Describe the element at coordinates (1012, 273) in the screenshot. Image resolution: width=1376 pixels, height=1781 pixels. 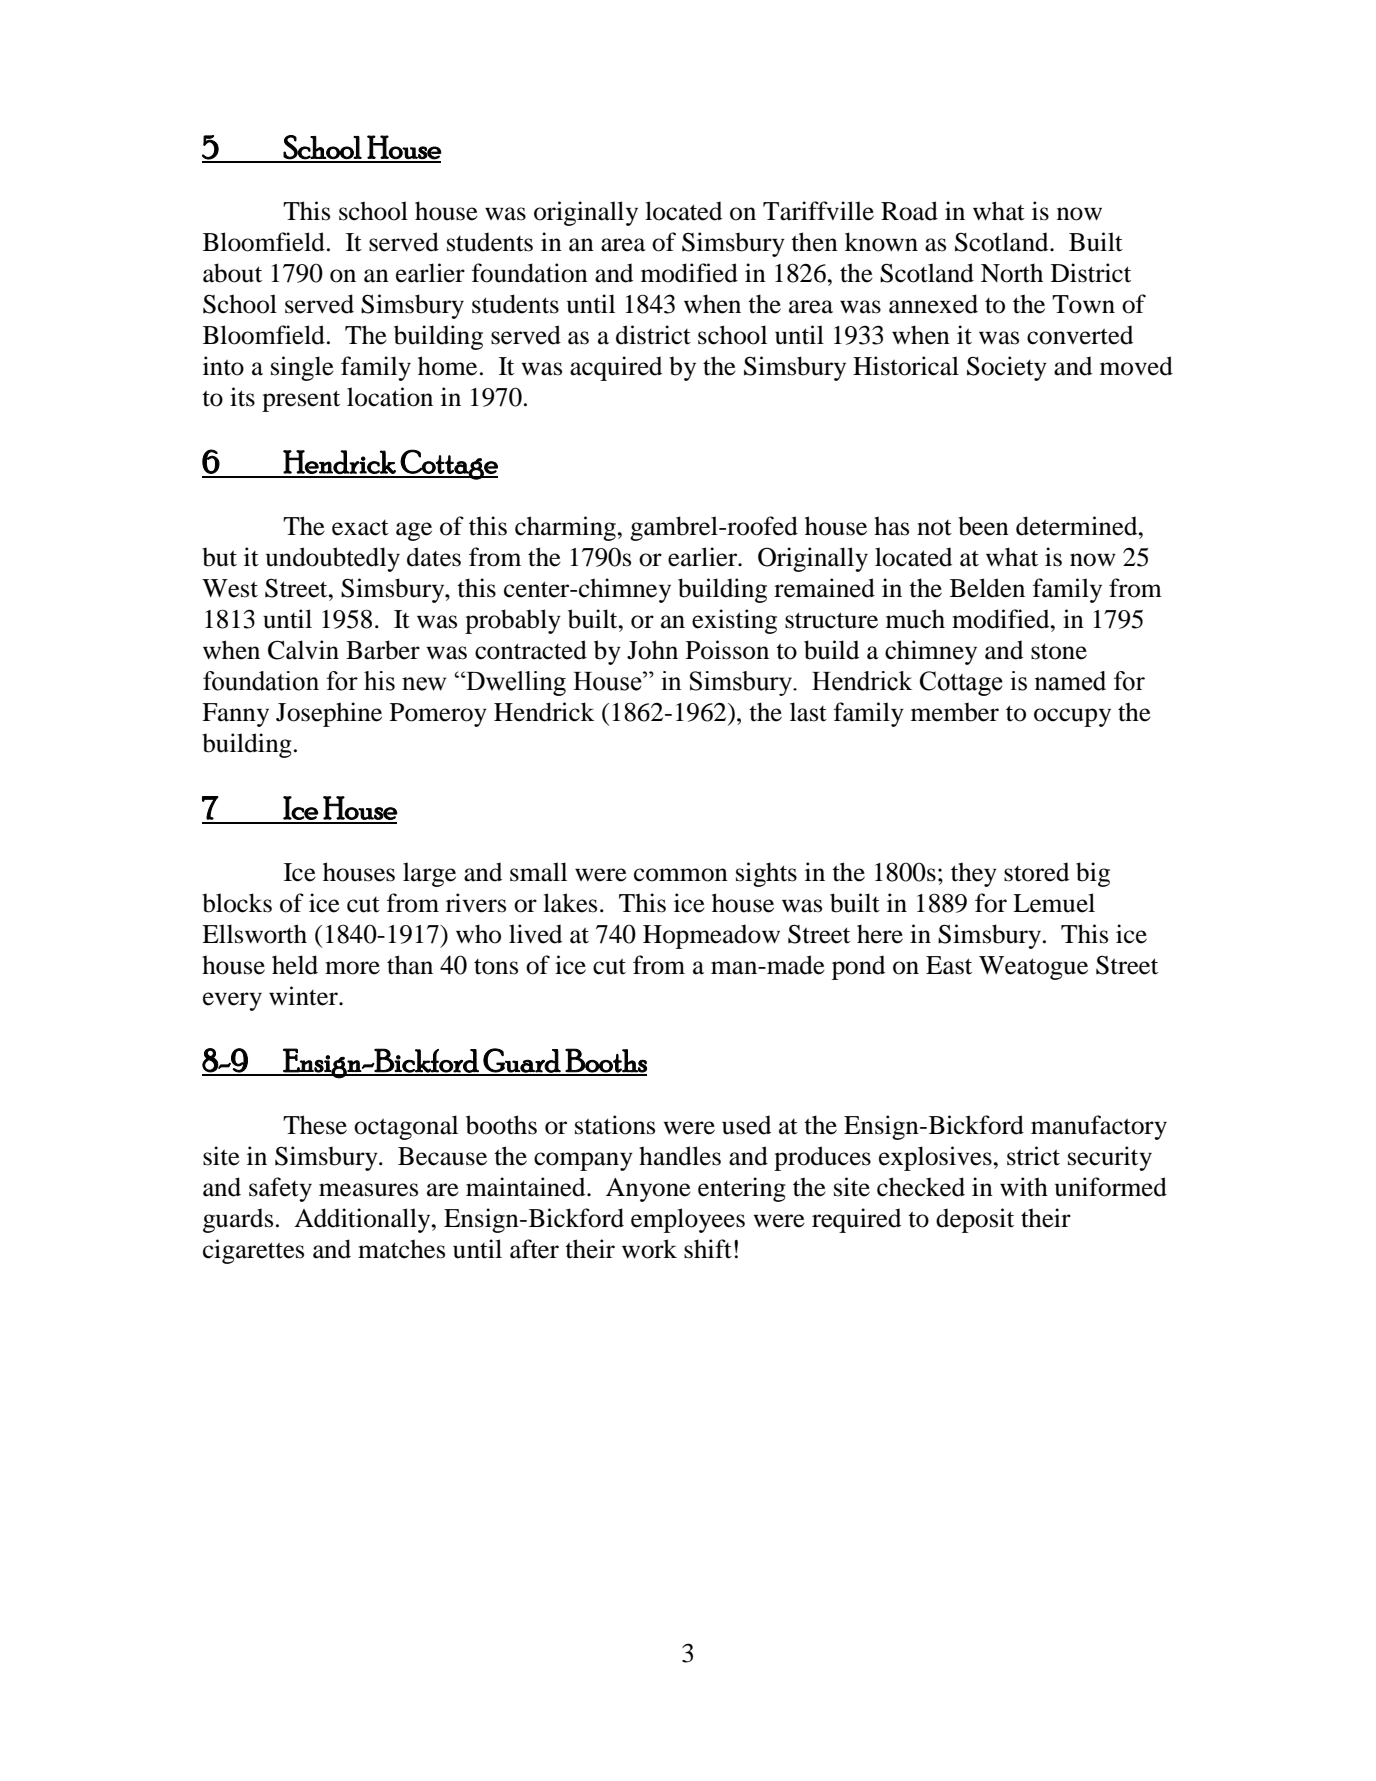
I see `North` at that location.
